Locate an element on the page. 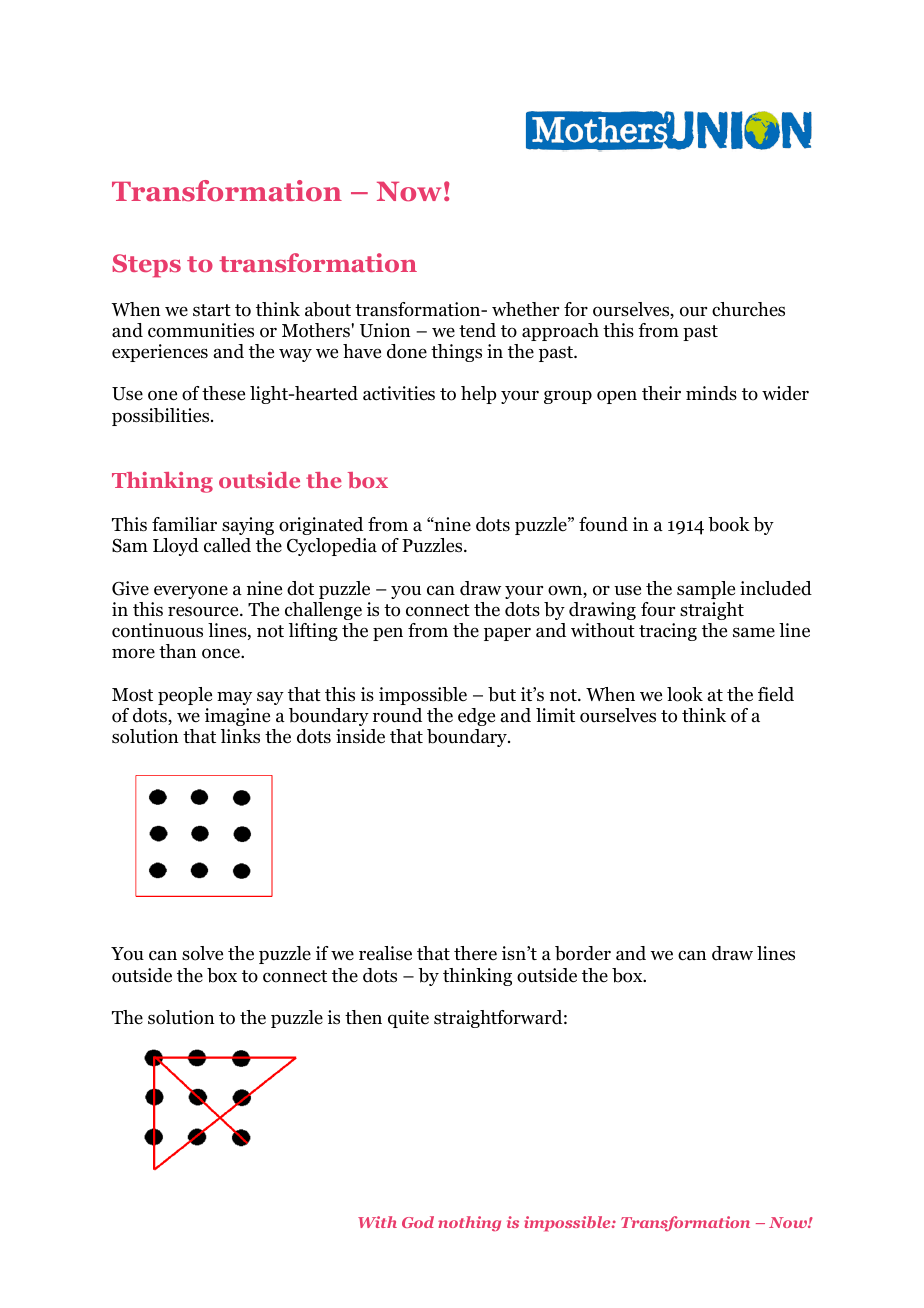 This page has width=924, height=1308. border is located at coordinates (583, 953).
